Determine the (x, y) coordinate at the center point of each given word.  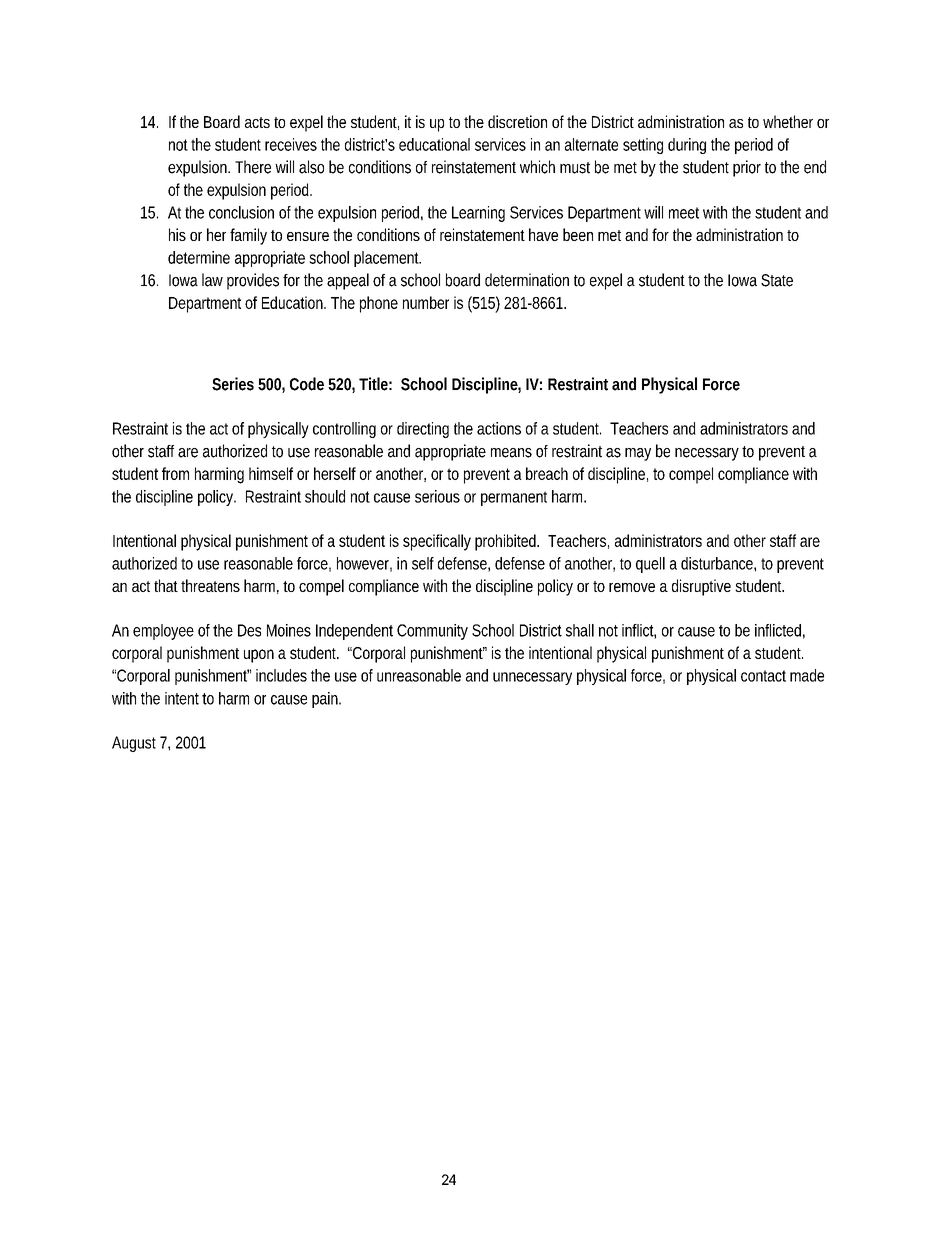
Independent (354, 632)
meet (684, 213)
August (134, 744)
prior (747, 168)
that (166, 585)
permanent (514, 498)
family (248, 236)
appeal (348, 281)
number (426, 302)
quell (650, 565)
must (575, 168)
